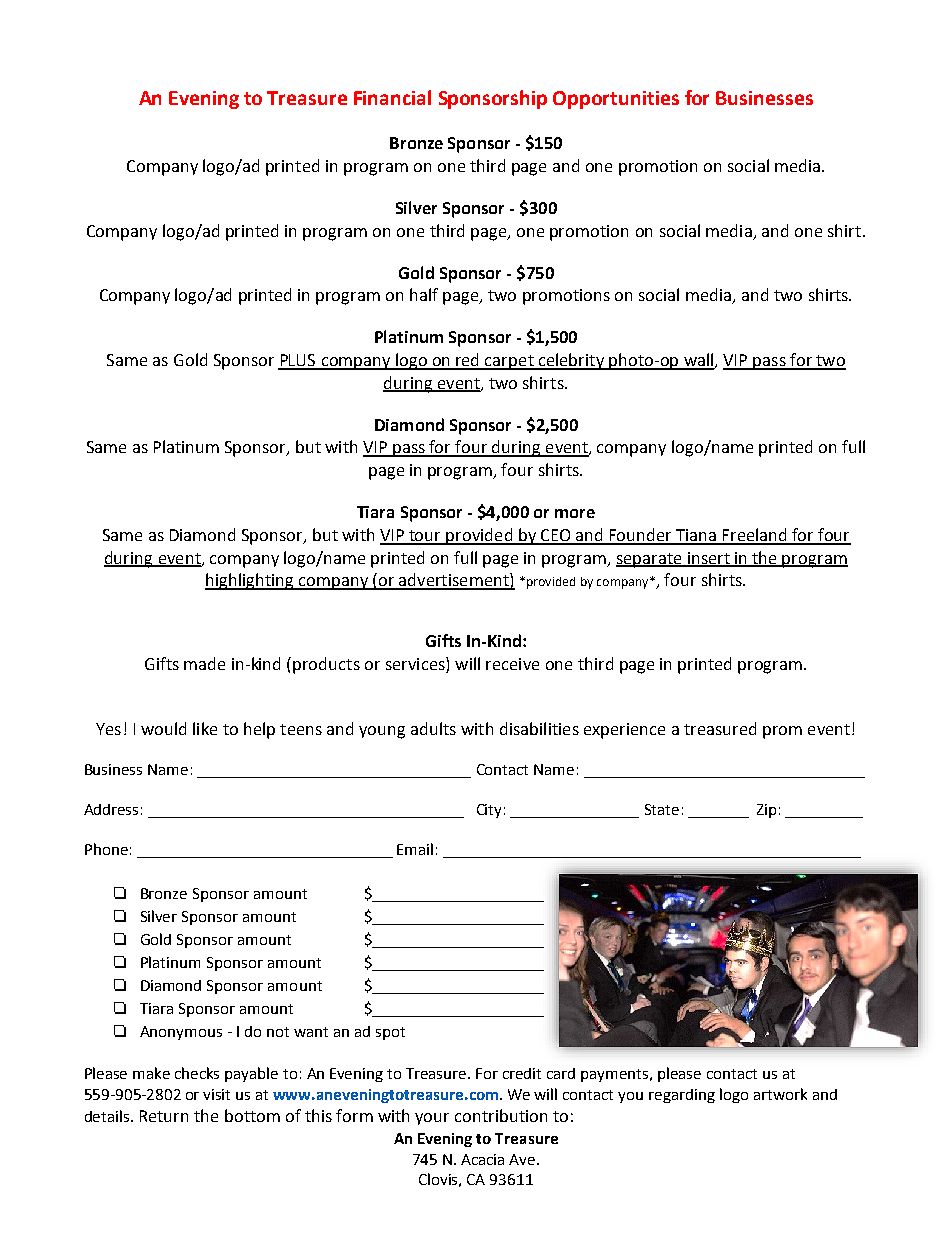 The width and height of the image is (952, 1233). Describe the element at coordinates (392, 97) in the image. I see `Financial` at that location.
